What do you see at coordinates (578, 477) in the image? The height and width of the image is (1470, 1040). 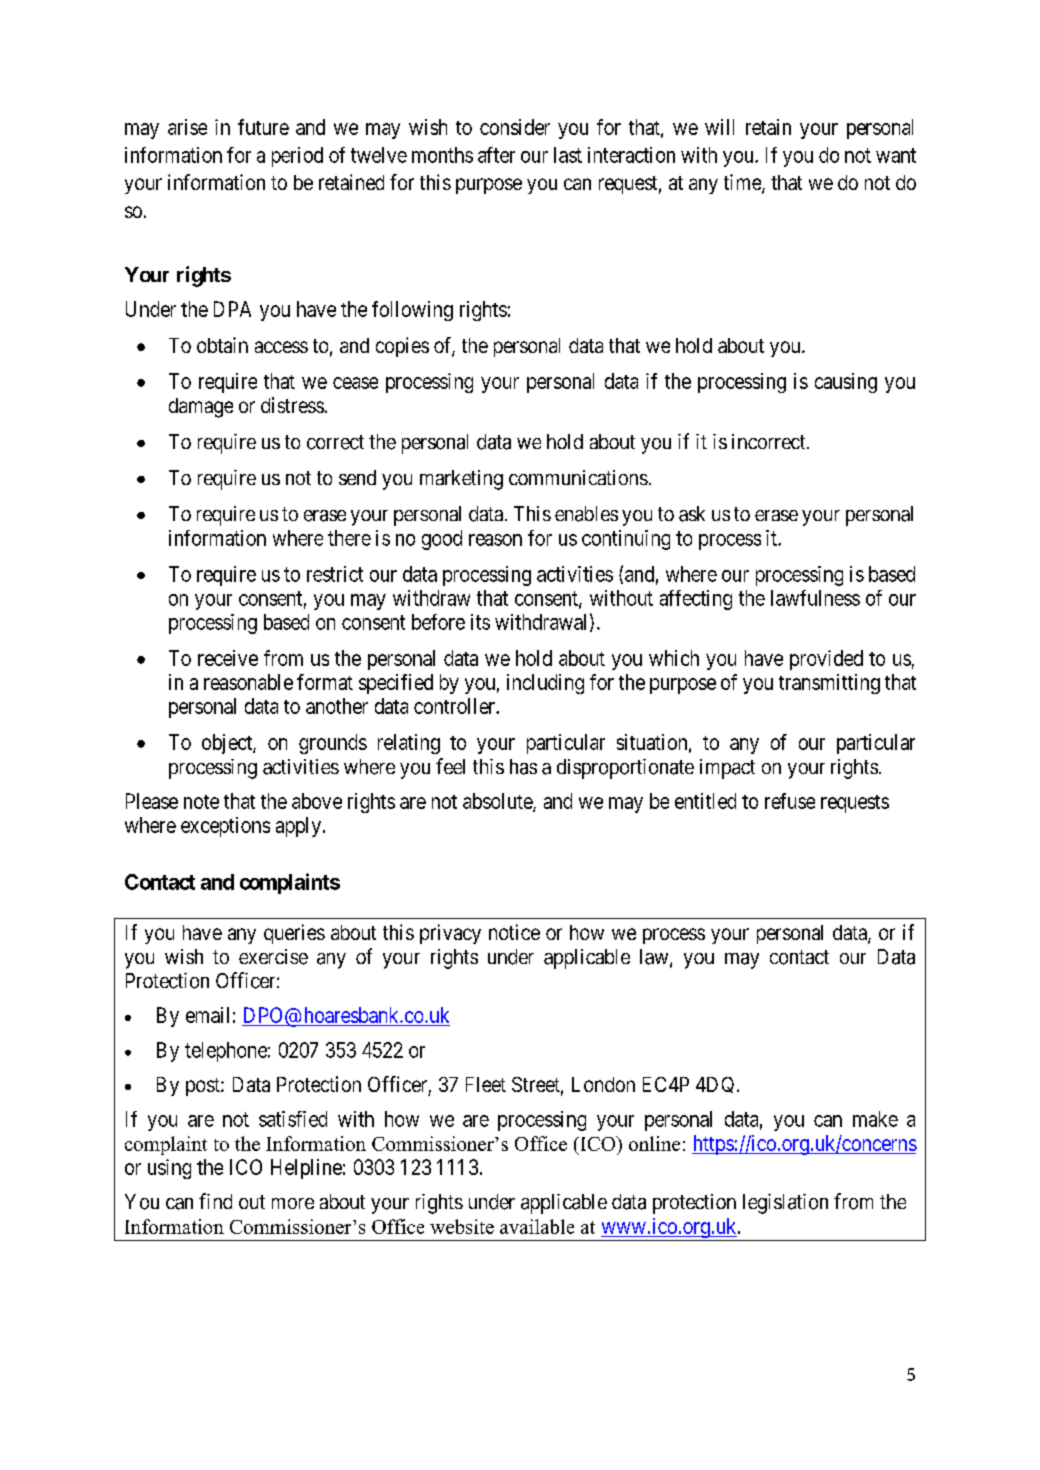 I see `communications` at bounding box center [578, 477].
